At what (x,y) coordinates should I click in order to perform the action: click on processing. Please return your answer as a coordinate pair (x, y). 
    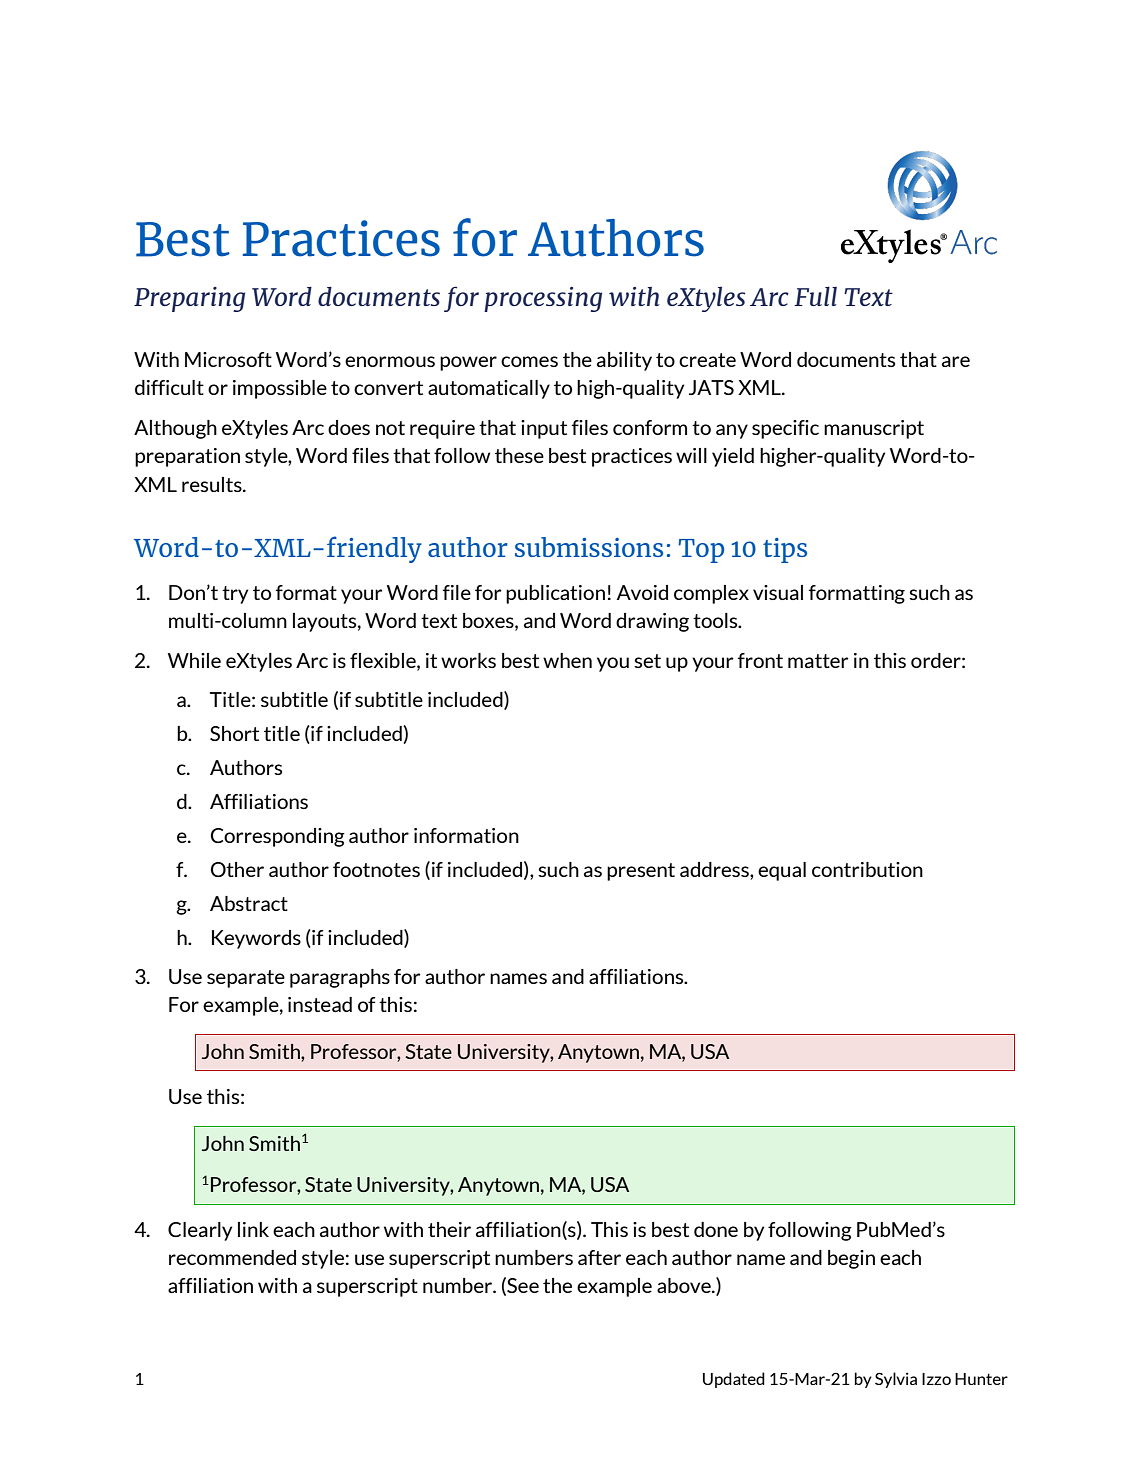
    Looking at the image, I should click on (543, 299).
